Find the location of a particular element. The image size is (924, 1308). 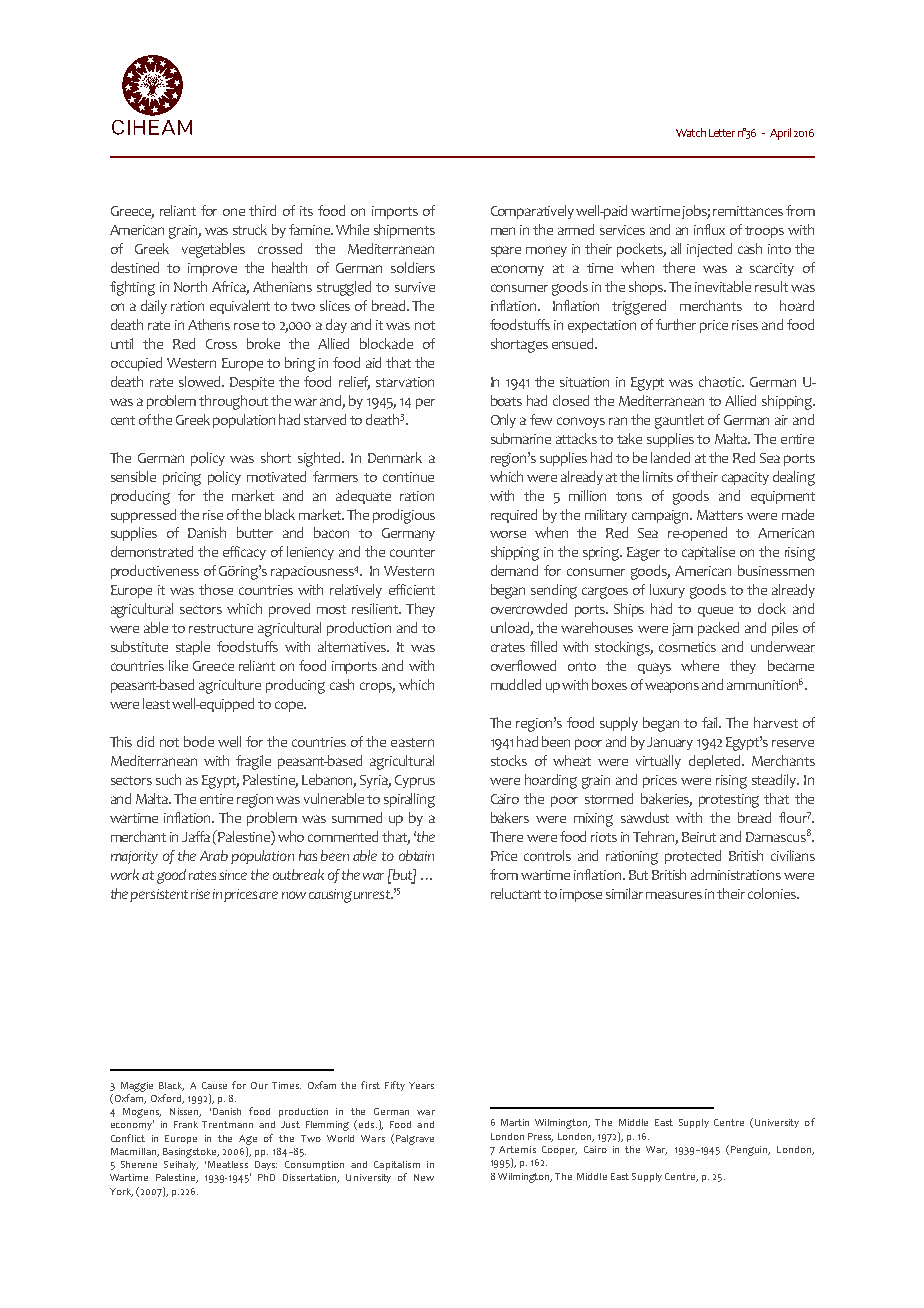

measures is located at coordinates (674, 895).
